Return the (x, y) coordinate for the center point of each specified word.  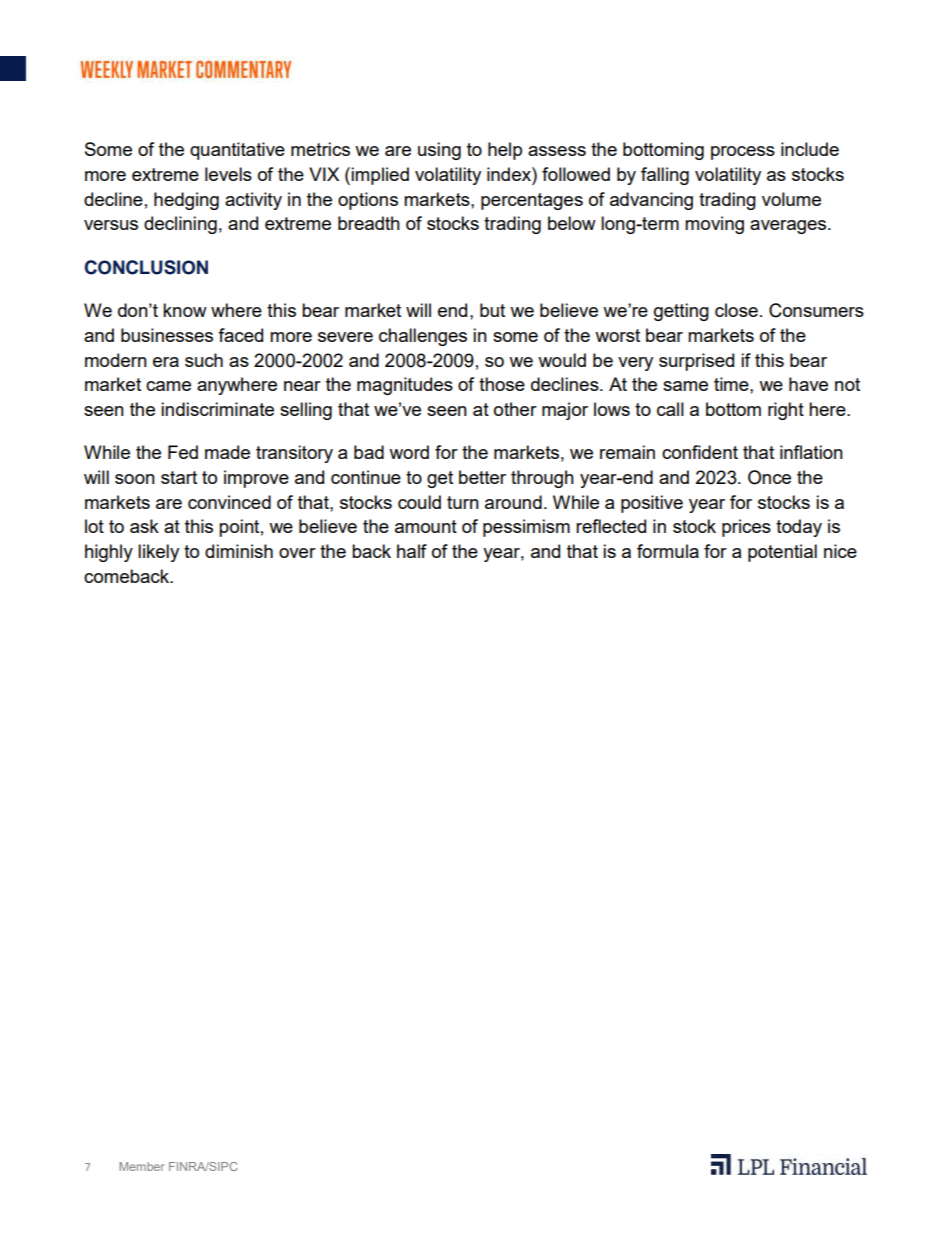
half (412, 551)
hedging (186, 201)
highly (109, 553)
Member (141, 1166)
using (439, 151)
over (297, 553)
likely (158, 553)
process (743, 153)
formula (668, 551)
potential (782, 553)
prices (746, 528)
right (786, 411)
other (515, 409)
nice (840, 551)
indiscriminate (217, 409)
